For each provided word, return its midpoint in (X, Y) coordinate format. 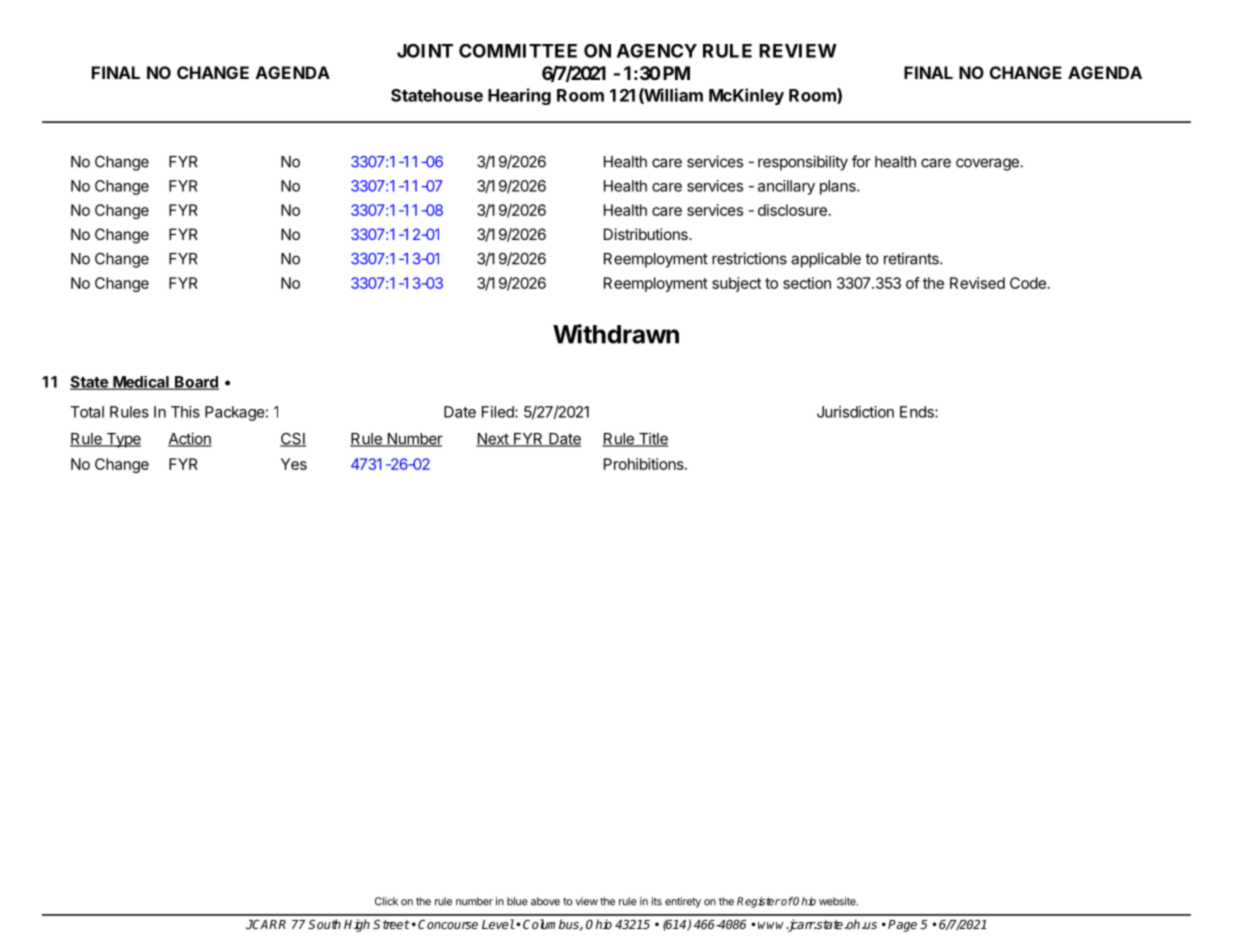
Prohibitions (645, 464)
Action (190, 439)
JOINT (425, 51)
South (324, 924)
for (861, 161)
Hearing (519, 96)
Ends (918, 412)
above (545, 901)
